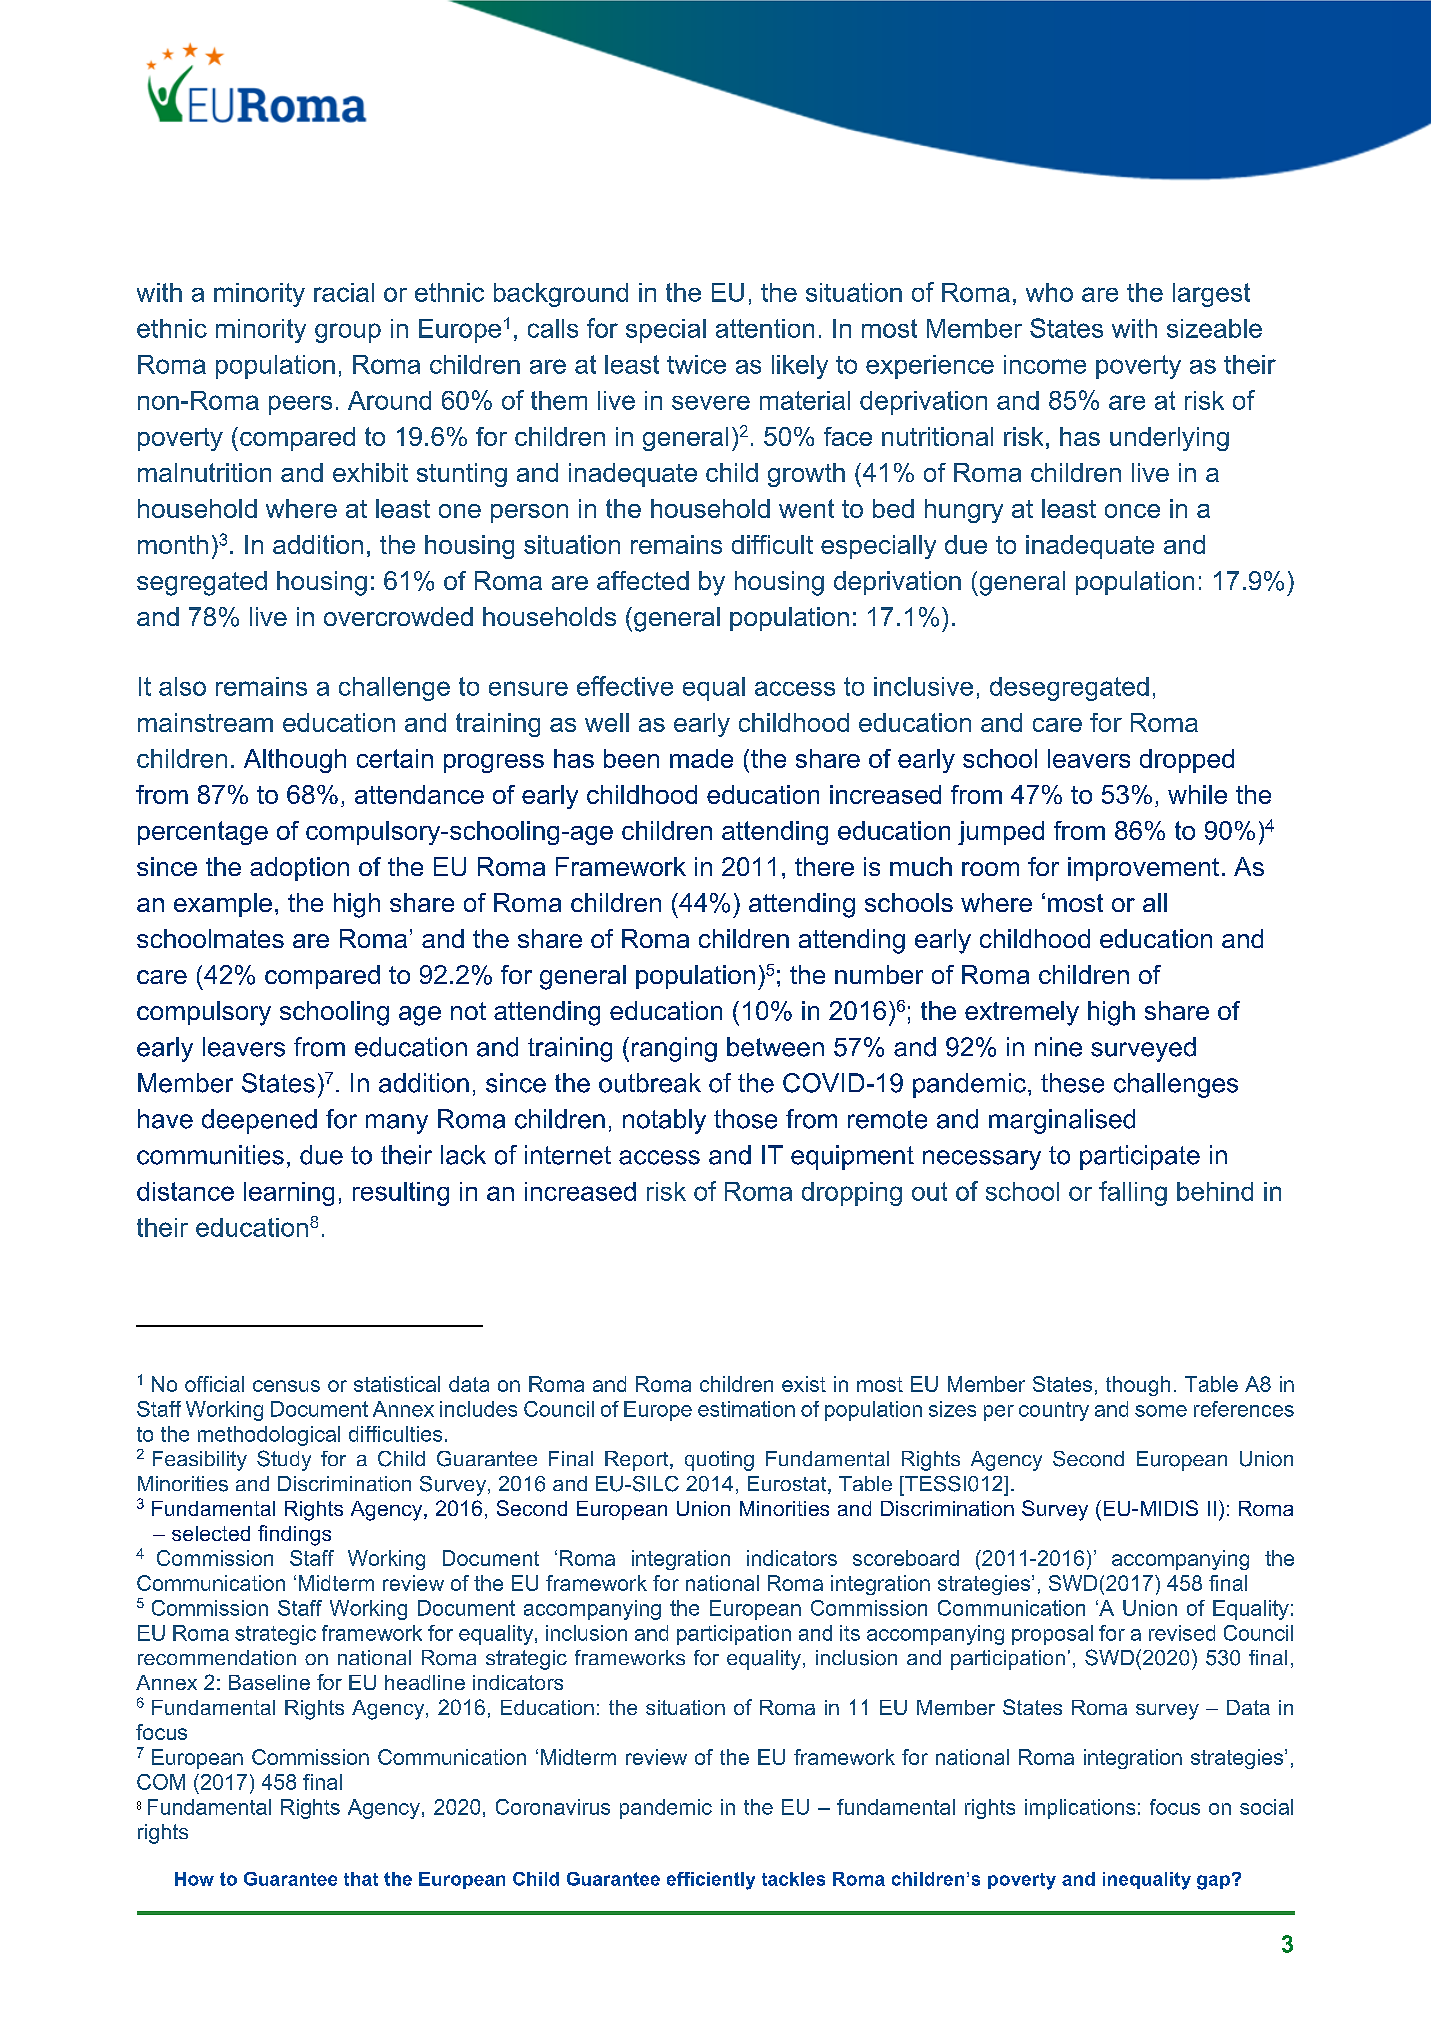 The height and width of the screenshot is (2024, 1431). What do you see at coordinates (1072, 1083) in the screenshot?
I see `these` at bounding box center [1072, 1083].
